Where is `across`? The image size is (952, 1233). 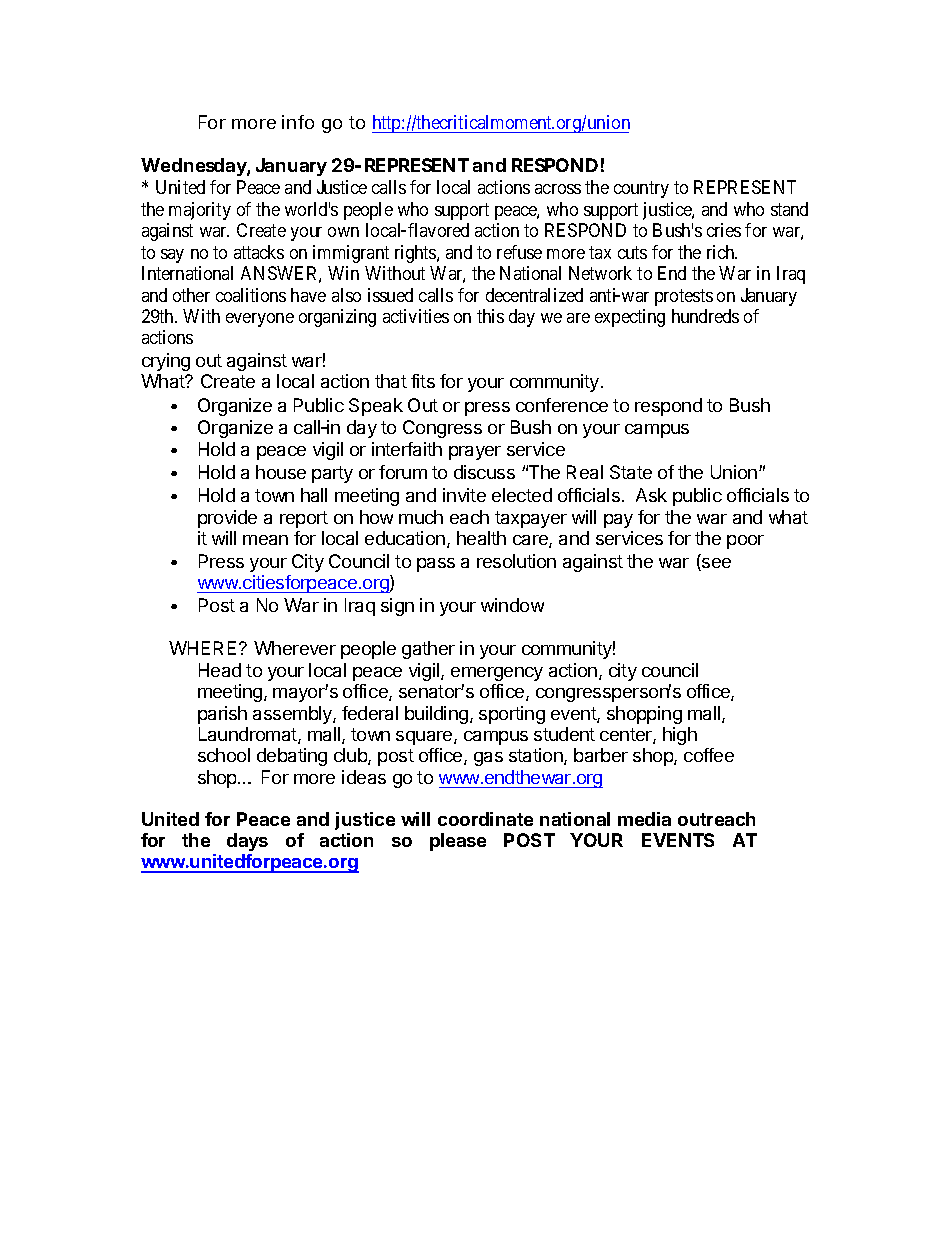 across is located at coordinates (558, 189).
